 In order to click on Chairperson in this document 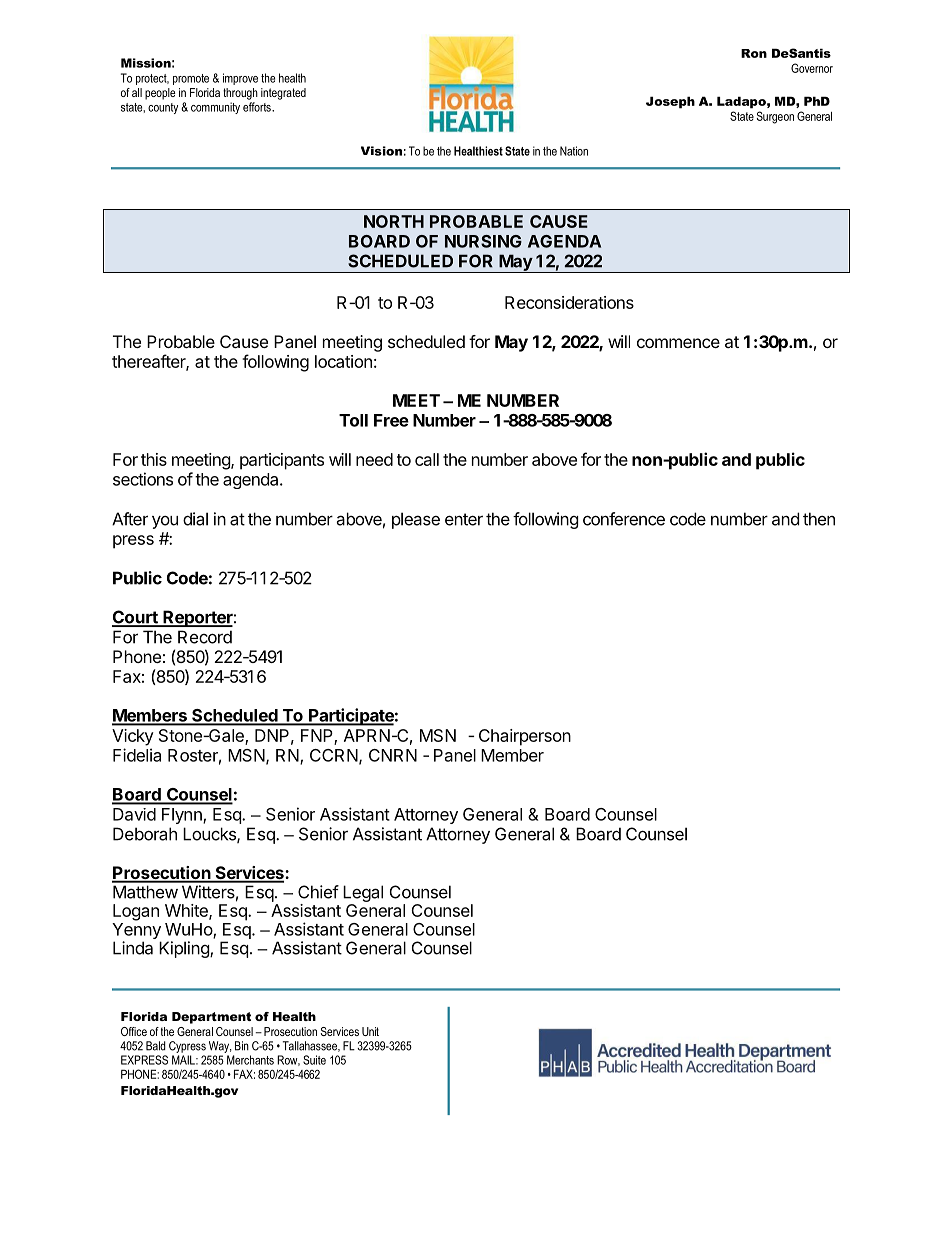, I will do `click(525, 737)`.
